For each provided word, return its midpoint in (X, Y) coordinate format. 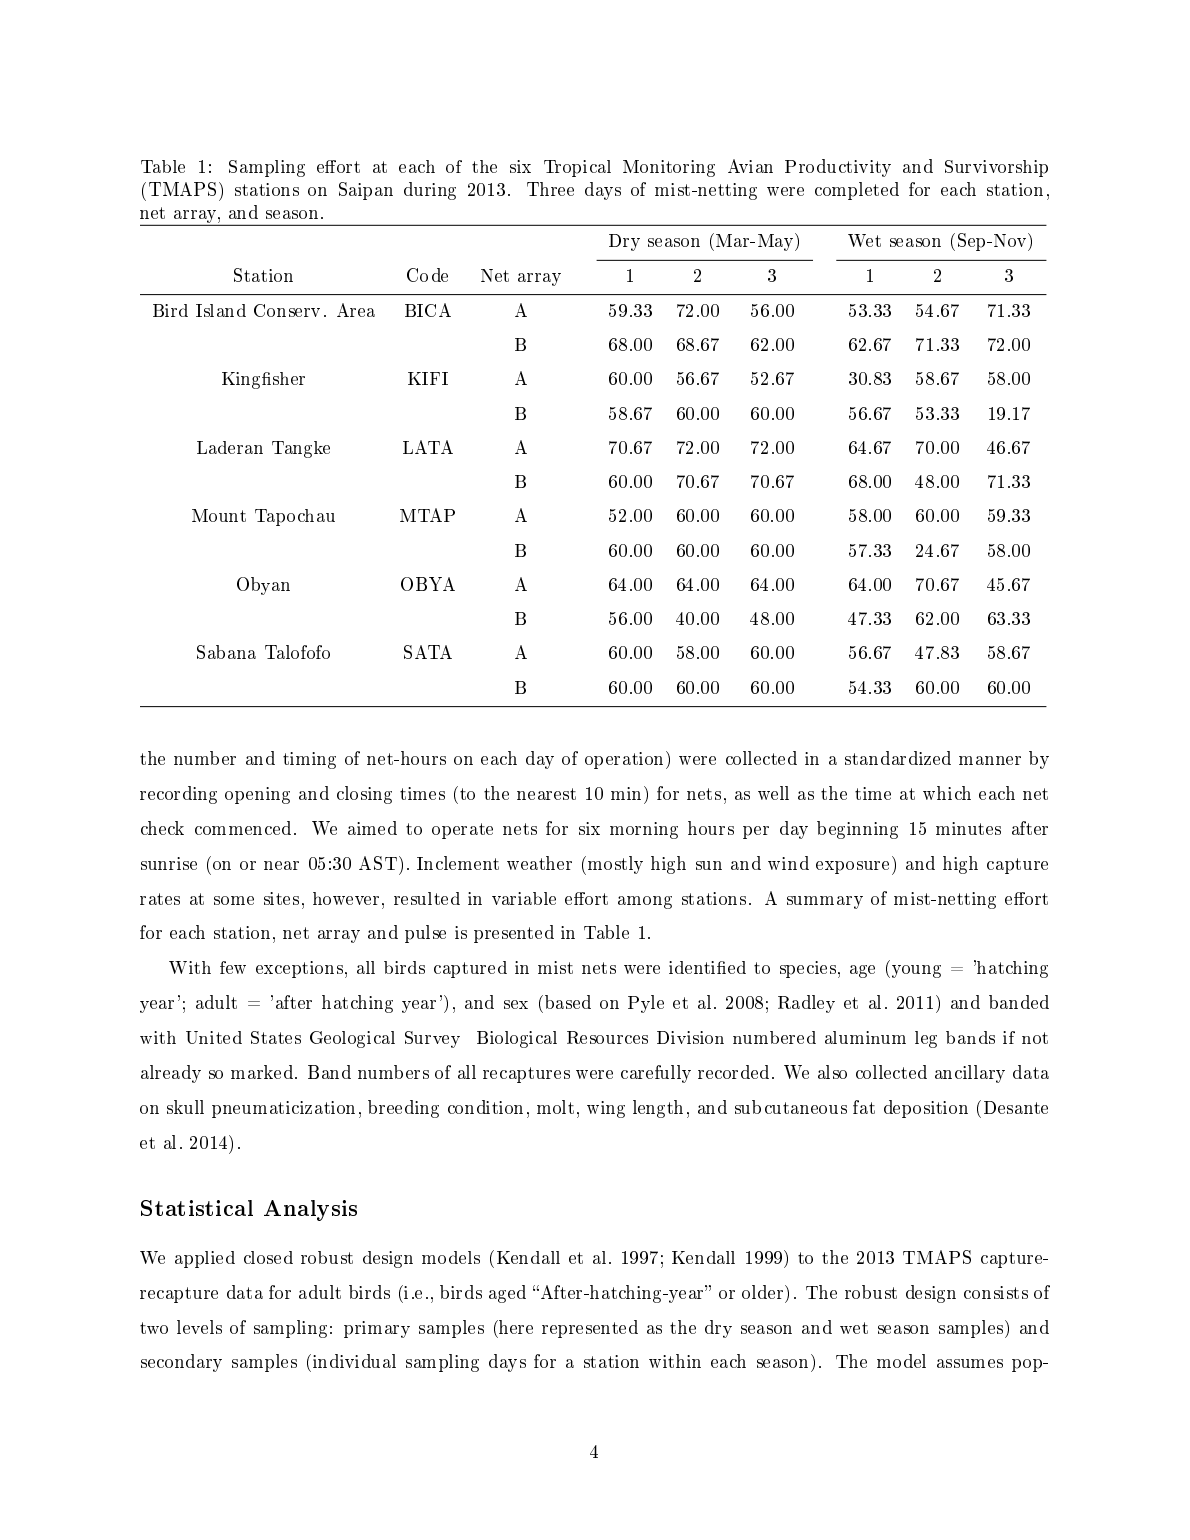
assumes (970, 1363)
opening (257, 795)
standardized (898, 758)
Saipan (366, 191)
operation (626, 760)
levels (199, 1327)
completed (857, 191)
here (515, 1327)
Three (550, 189)
